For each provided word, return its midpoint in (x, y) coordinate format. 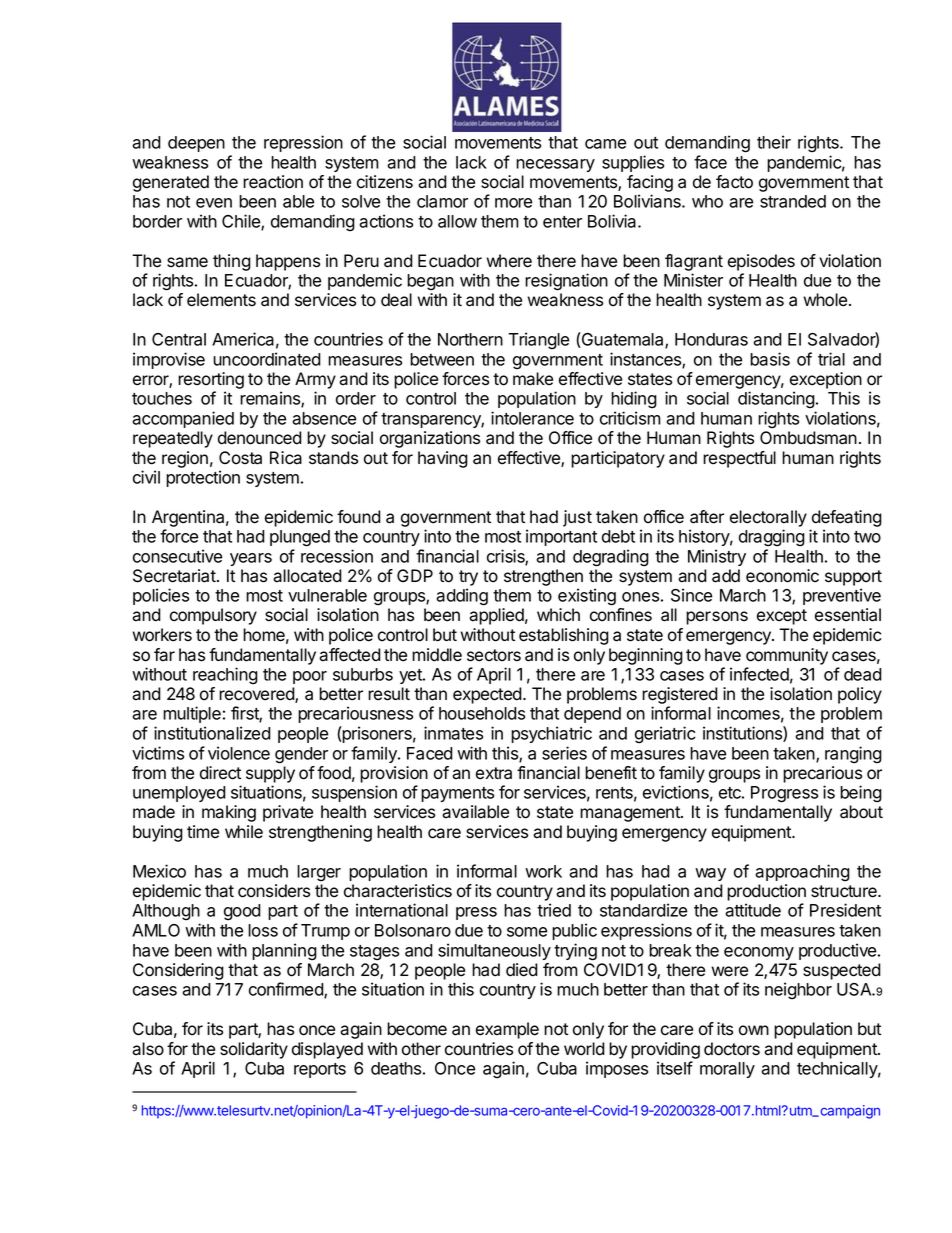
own (754, 1030)
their (774, 142)
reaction (273, 182)
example (507, 1030)
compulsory (213, 616)
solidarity (254, 1050)
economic (782, 576)
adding (462, 597)
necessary (555, 165)
